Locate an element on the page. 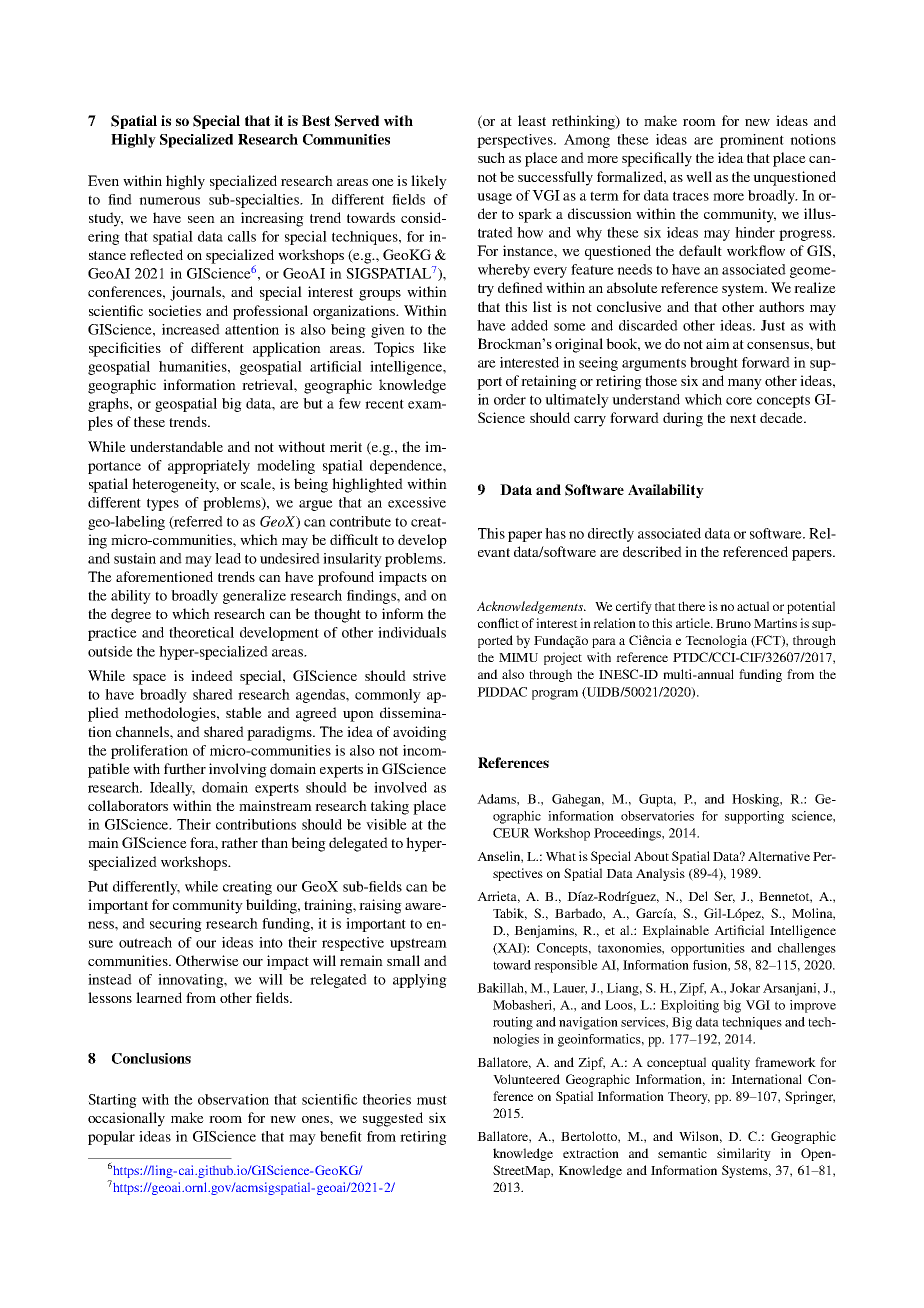  raising is located at coordinates (380, 906).
